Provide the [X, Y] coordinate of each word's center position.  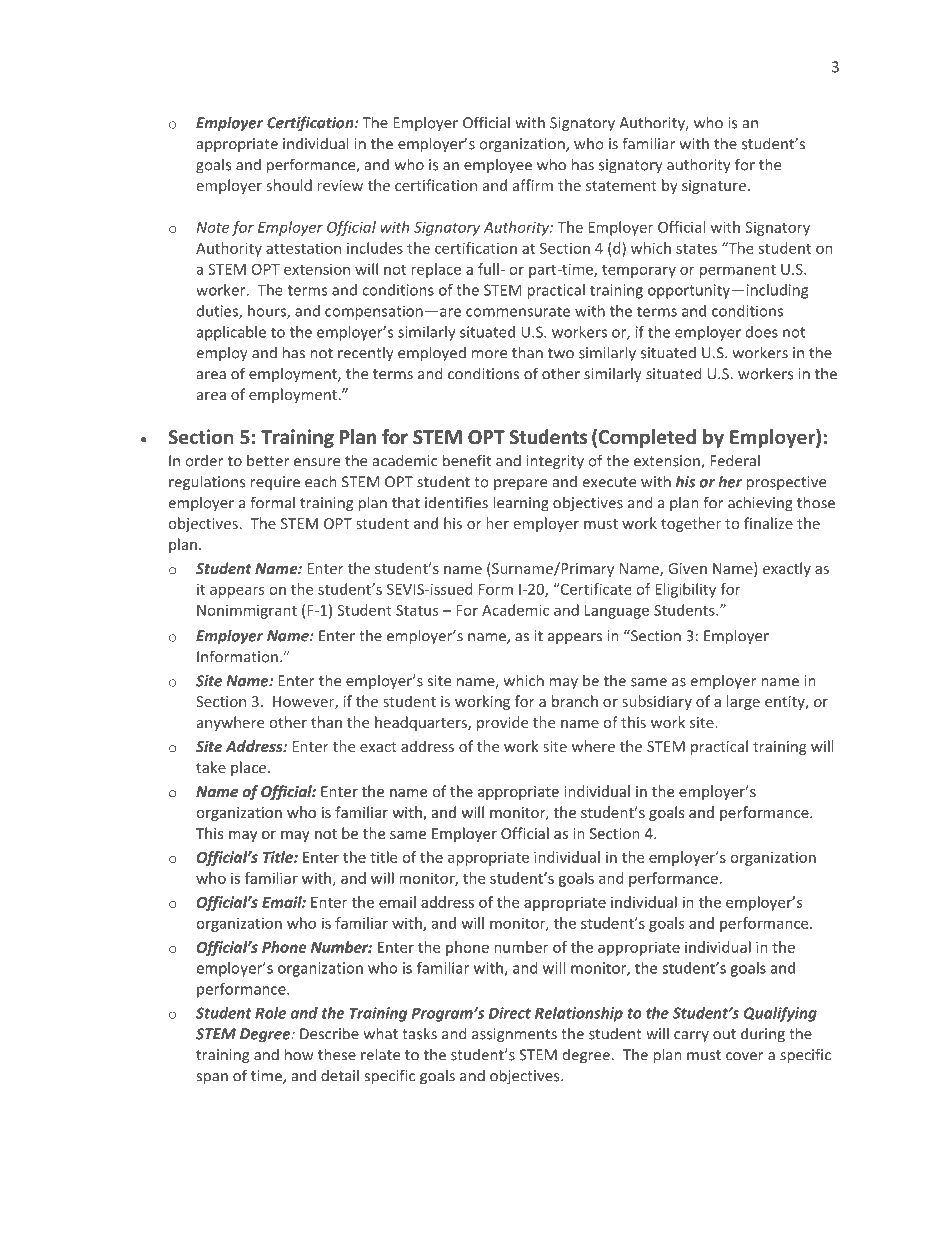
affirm [533, 185]
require [275, 483]
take [211, 767]
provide [502, 723]
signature [714, 187]
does [762, 332]
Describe [329, 1033]
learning [521, 504]
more [489, 354]
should [289, 185]
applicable [231, 333]
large [743, 702]
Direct [510, 1013]
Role [270, 1013]
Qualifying [780, 1014]
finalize [768, 523]
